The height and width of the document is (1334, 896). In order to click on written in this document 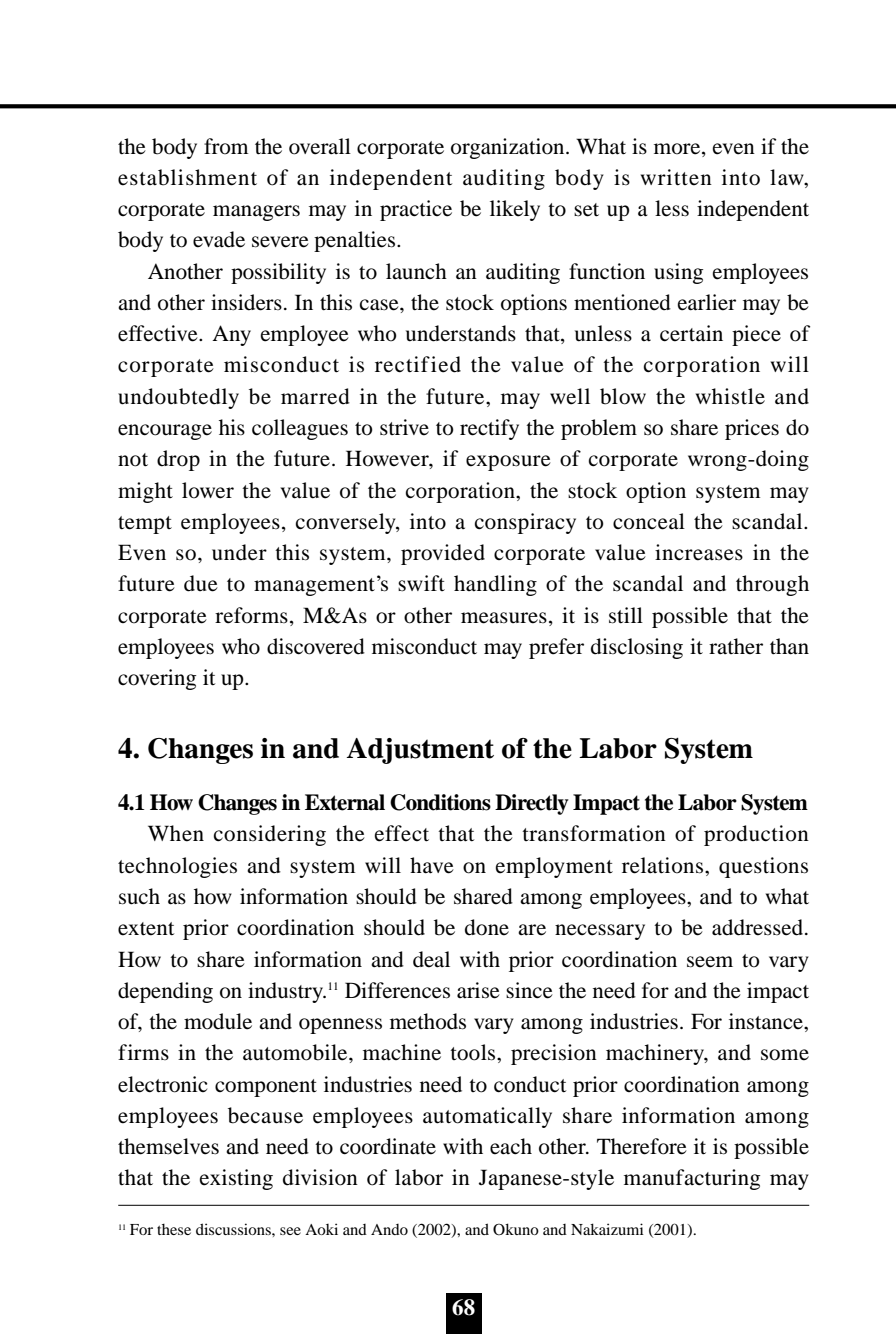, I will do `click(676, 177)`.
